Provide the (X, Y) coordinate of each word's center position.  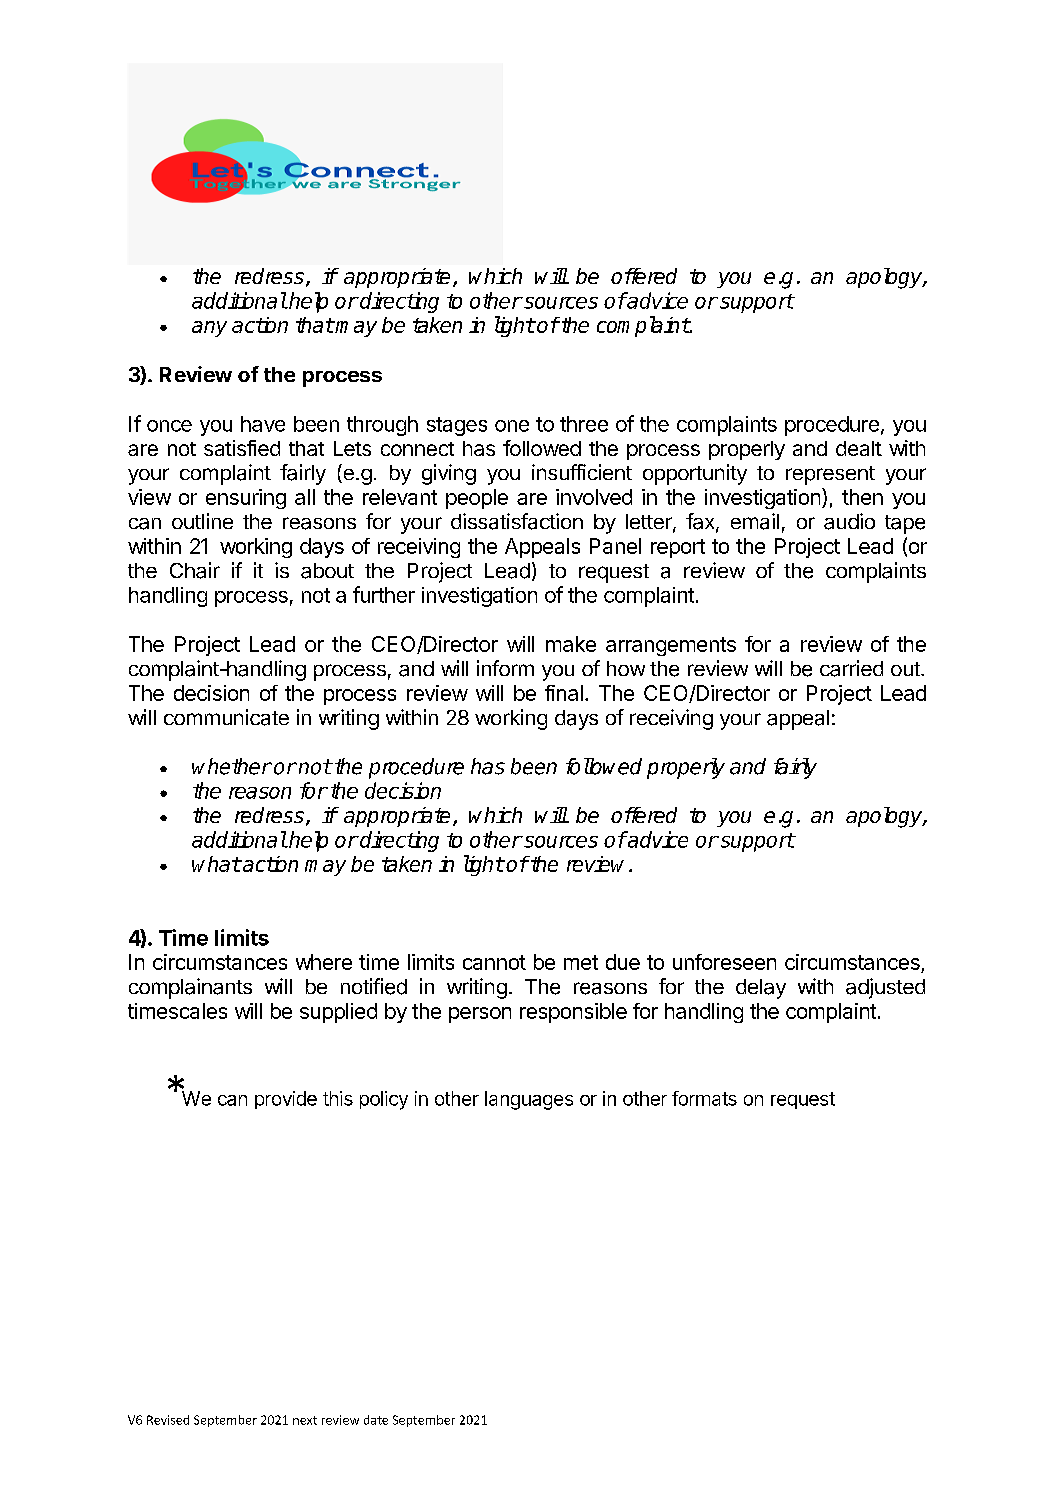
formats (704, 1098)
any (209, 329)
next (305, 1420)
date (376, 1420)
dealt (859, 448)
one (512, 426)
